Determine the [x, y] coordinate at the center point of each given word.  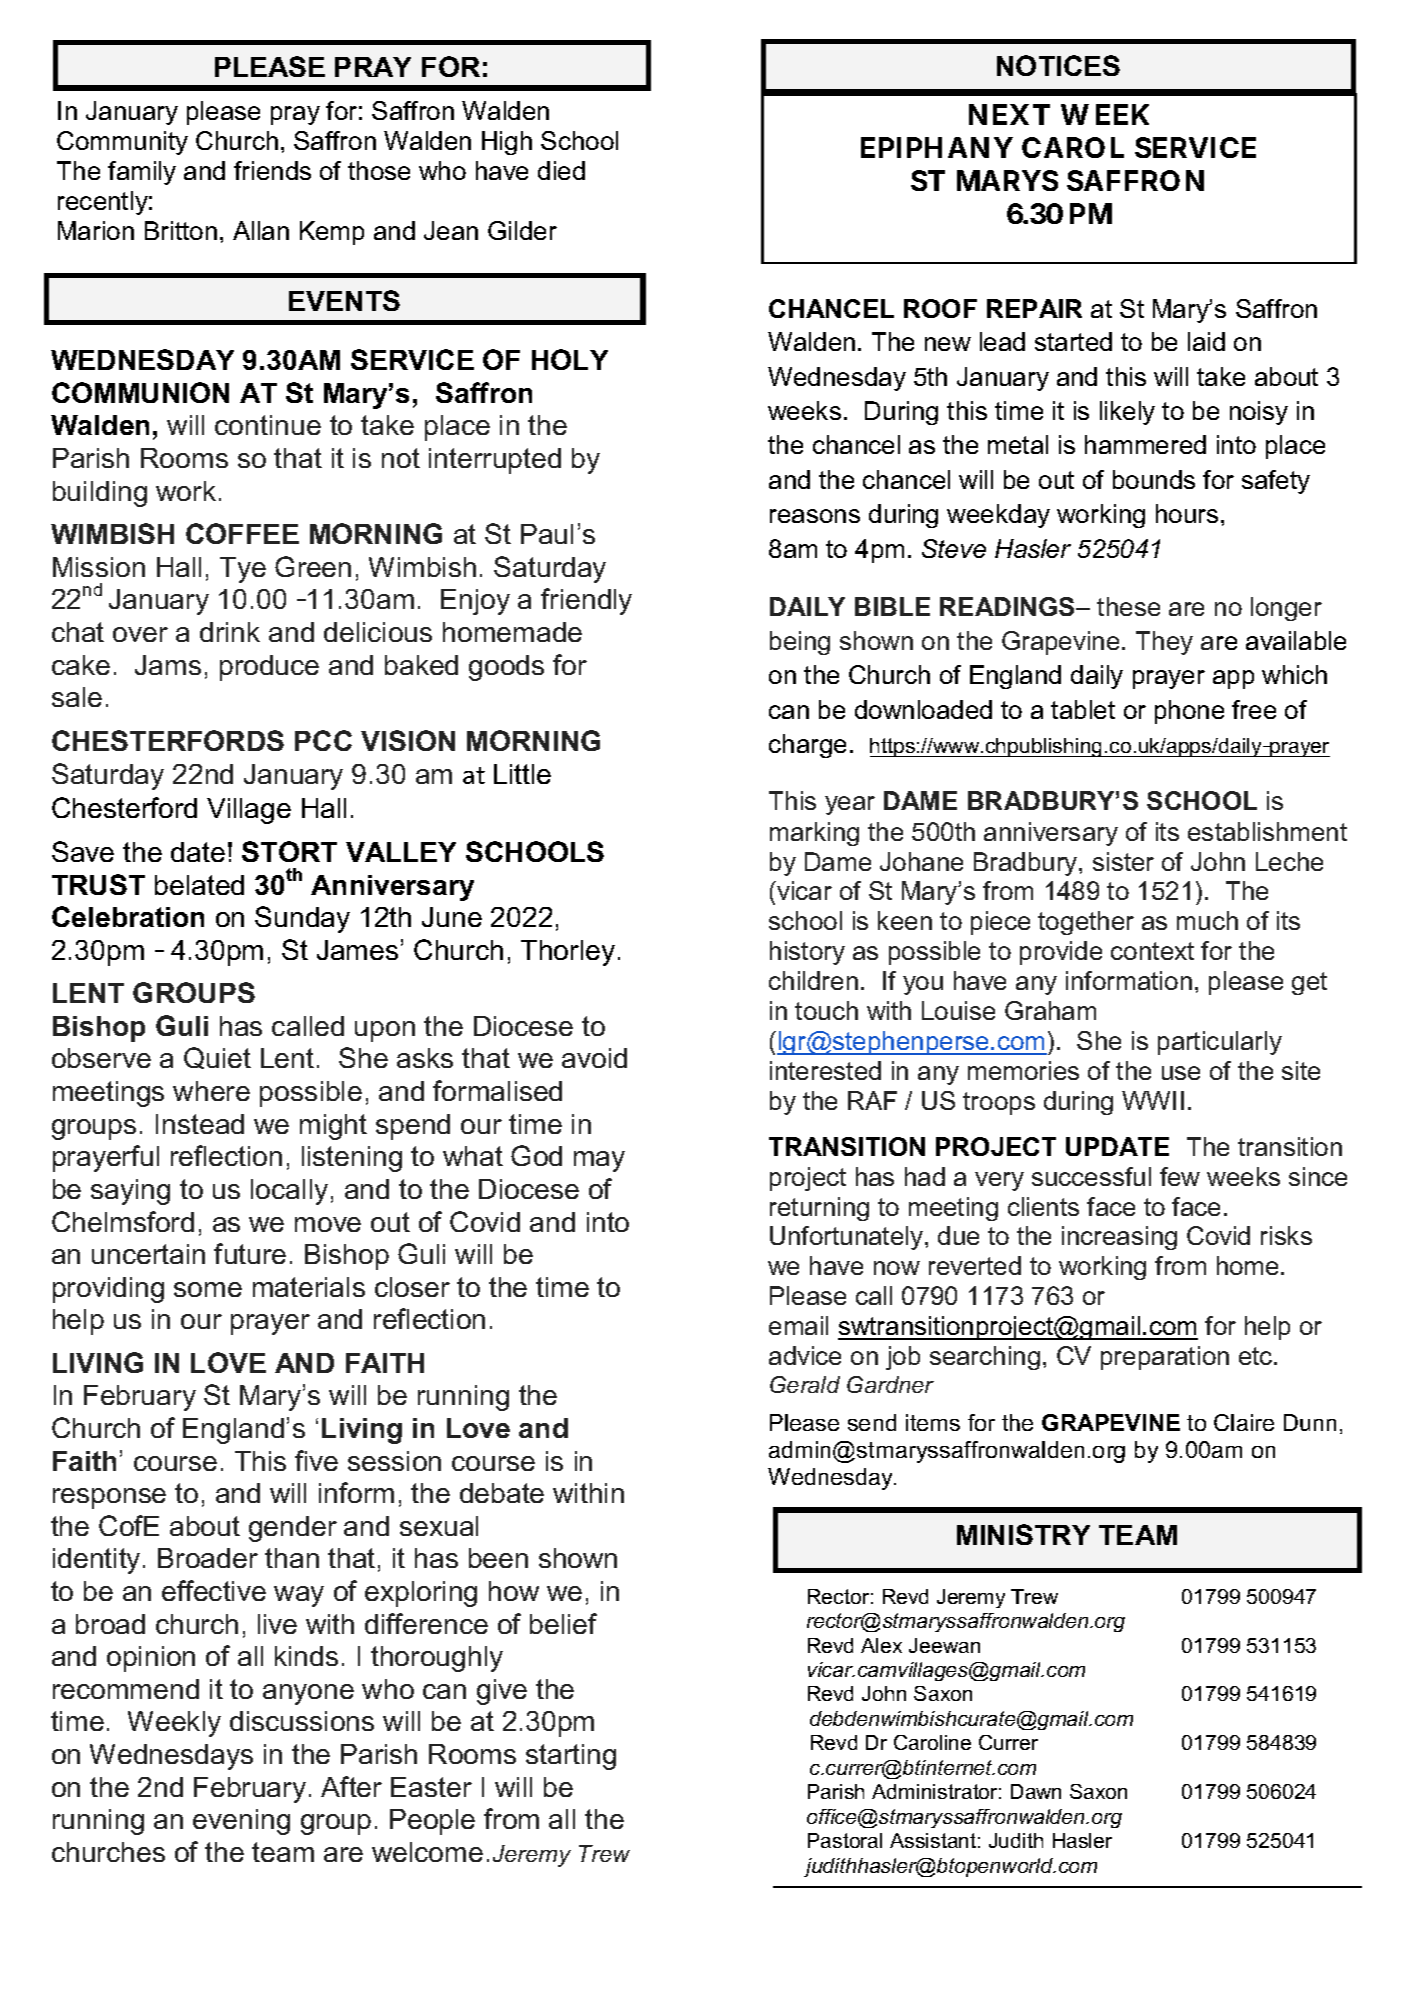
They [1164, 643]
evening [241, 1822]
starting [571, 1757]
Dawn [1036, 1791]
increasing [1119, 1238]
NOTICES [1058, 65]
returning [819, 1209]
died [561, 170]
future [250, 1253]
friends [272, 170]
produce [269, 668]
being [800, 643]
